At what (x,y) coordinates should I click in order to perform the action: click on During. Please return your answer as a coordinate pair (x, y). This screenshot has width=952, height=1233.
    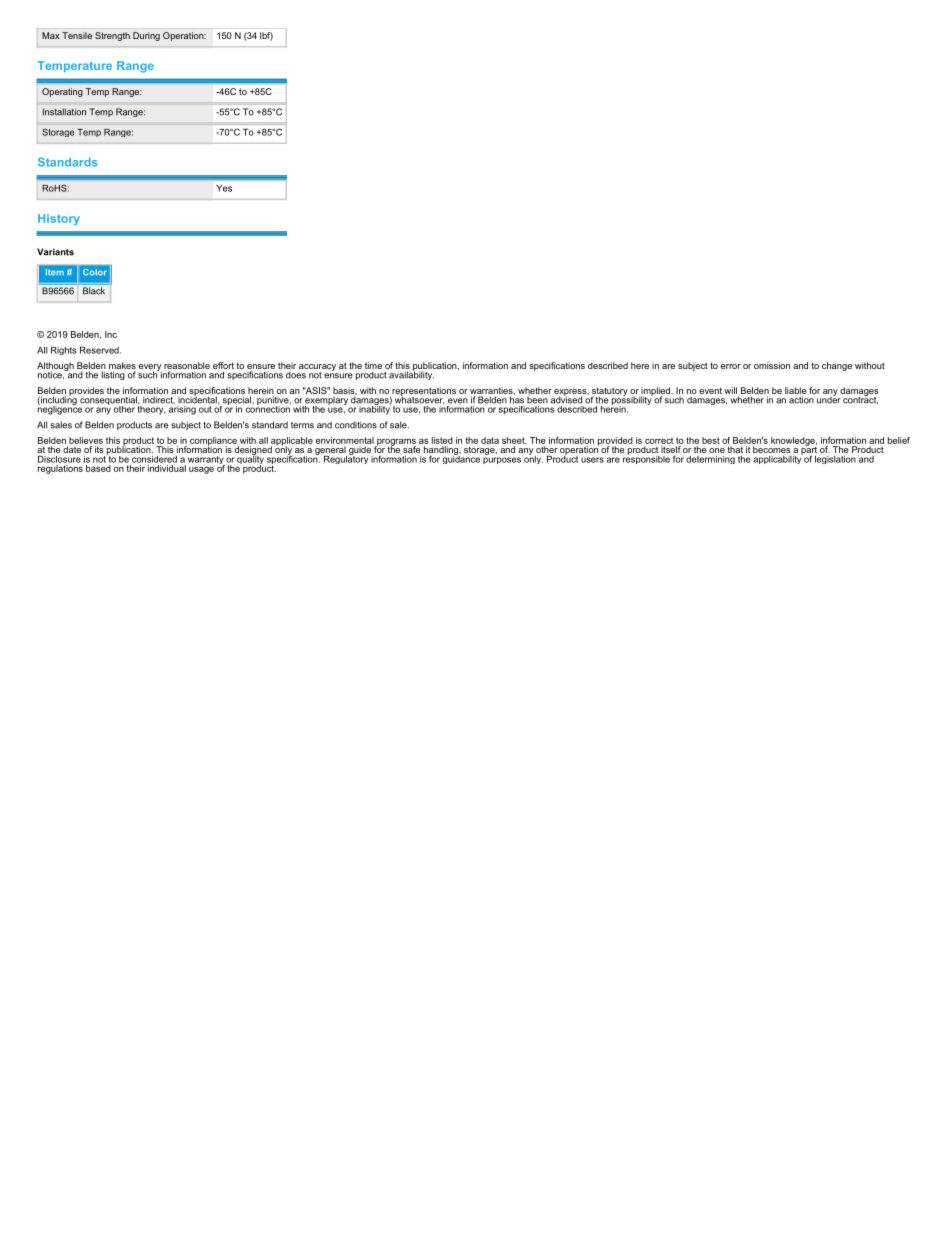
    Looking at the image, I should click on (146, 36).
